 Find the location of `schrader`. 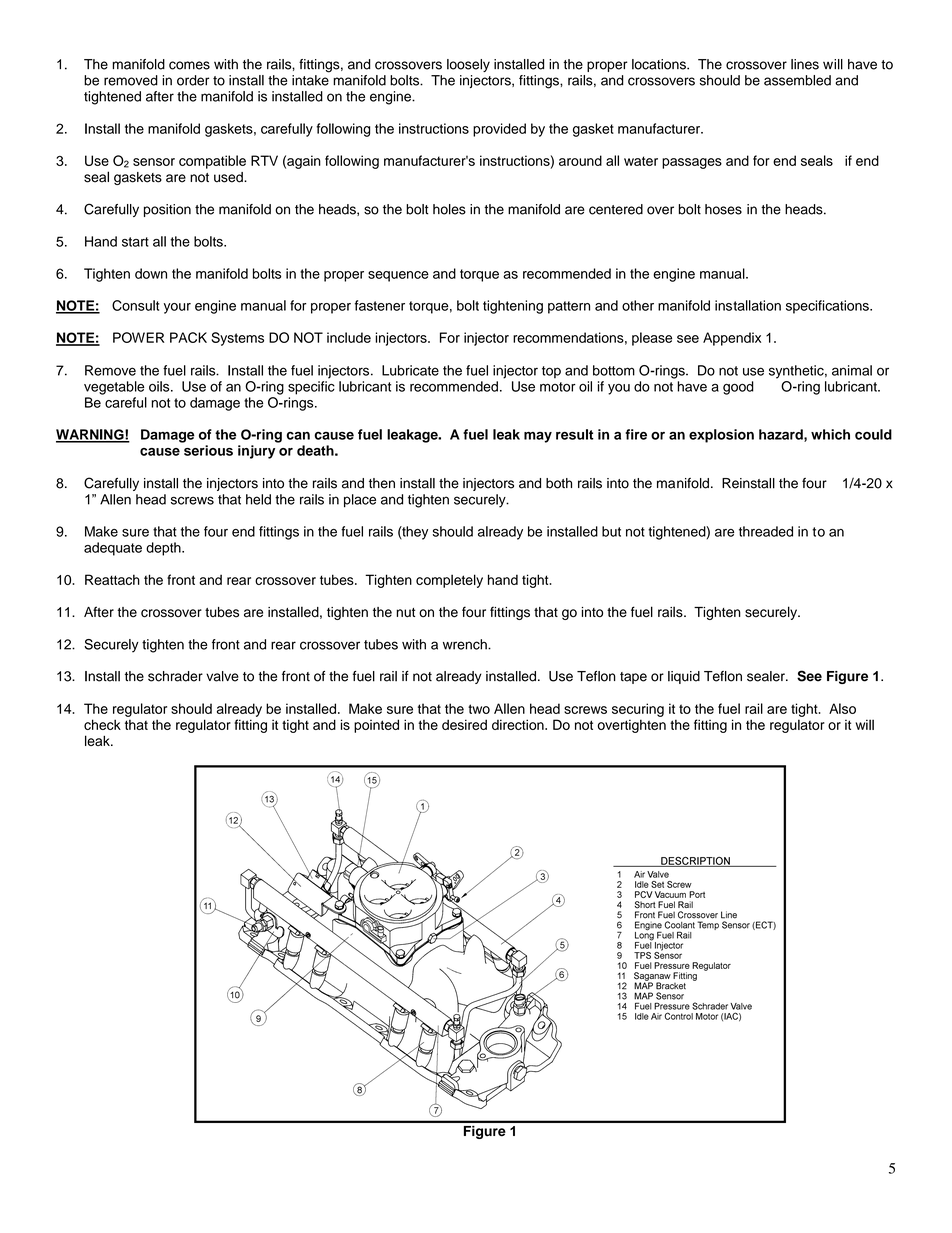

schrader is located at coordinates (175, 676).
